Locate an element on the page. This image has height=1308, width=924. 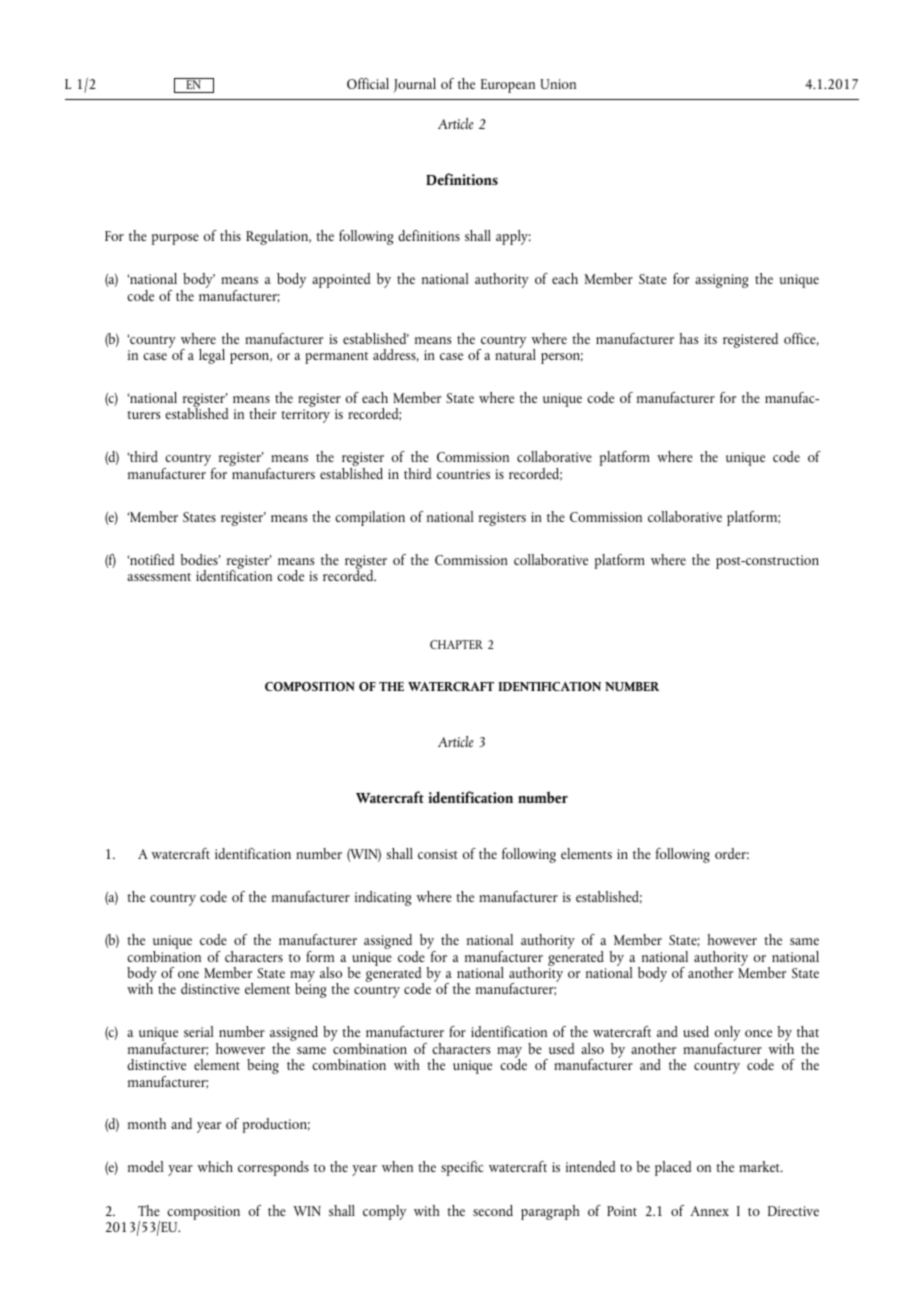
only is located at coordinates (727, 1035).
